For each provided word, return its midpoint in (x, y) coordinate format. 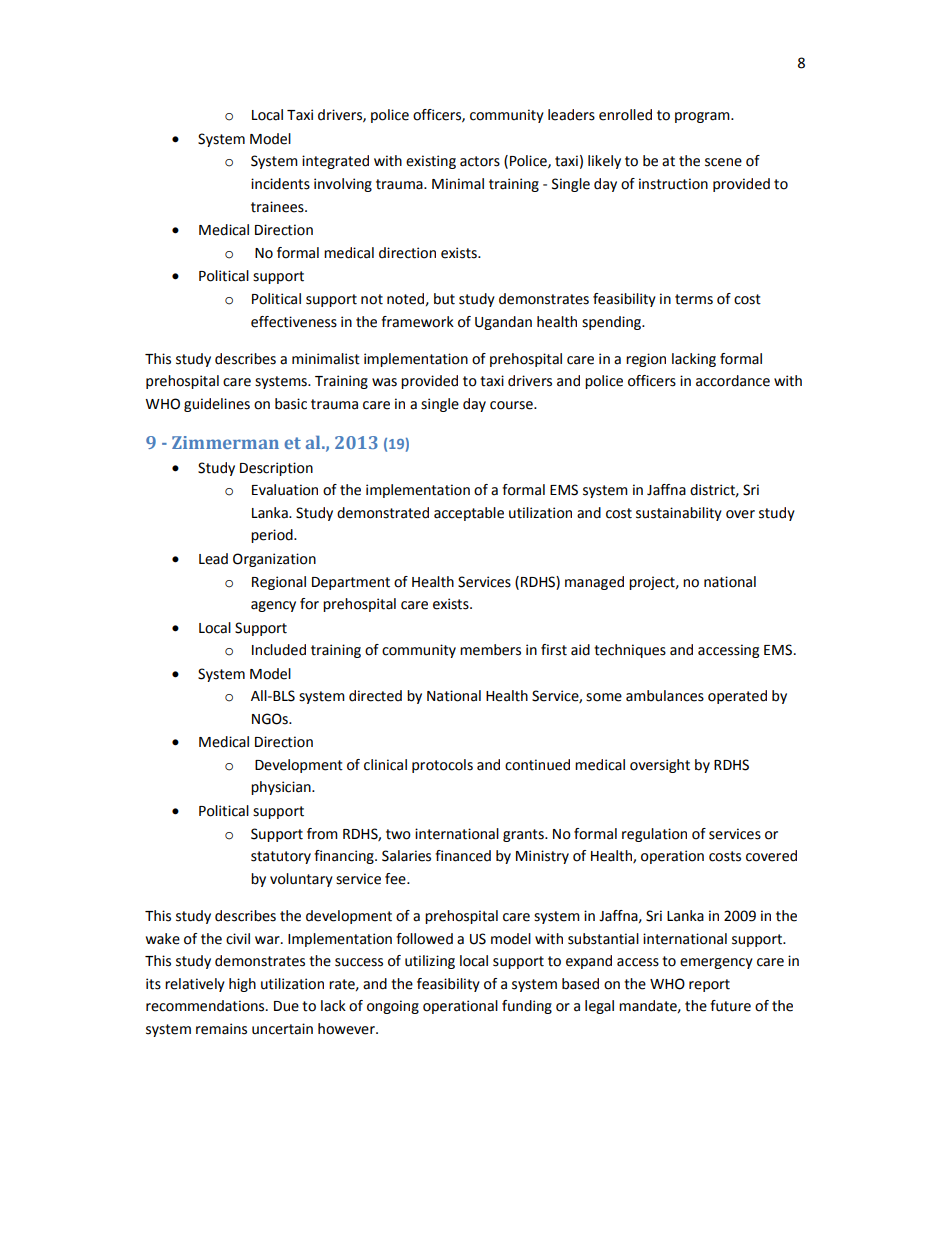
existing (431, 162)
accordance (733, 381)
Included (279, 650)
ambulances (665, 696)
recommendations (206, 1006)
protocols (442, 766)
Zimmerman (225, 442)
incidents (280, 184)
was (384, 382)
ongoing (393, 1007)
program (703, 117)
